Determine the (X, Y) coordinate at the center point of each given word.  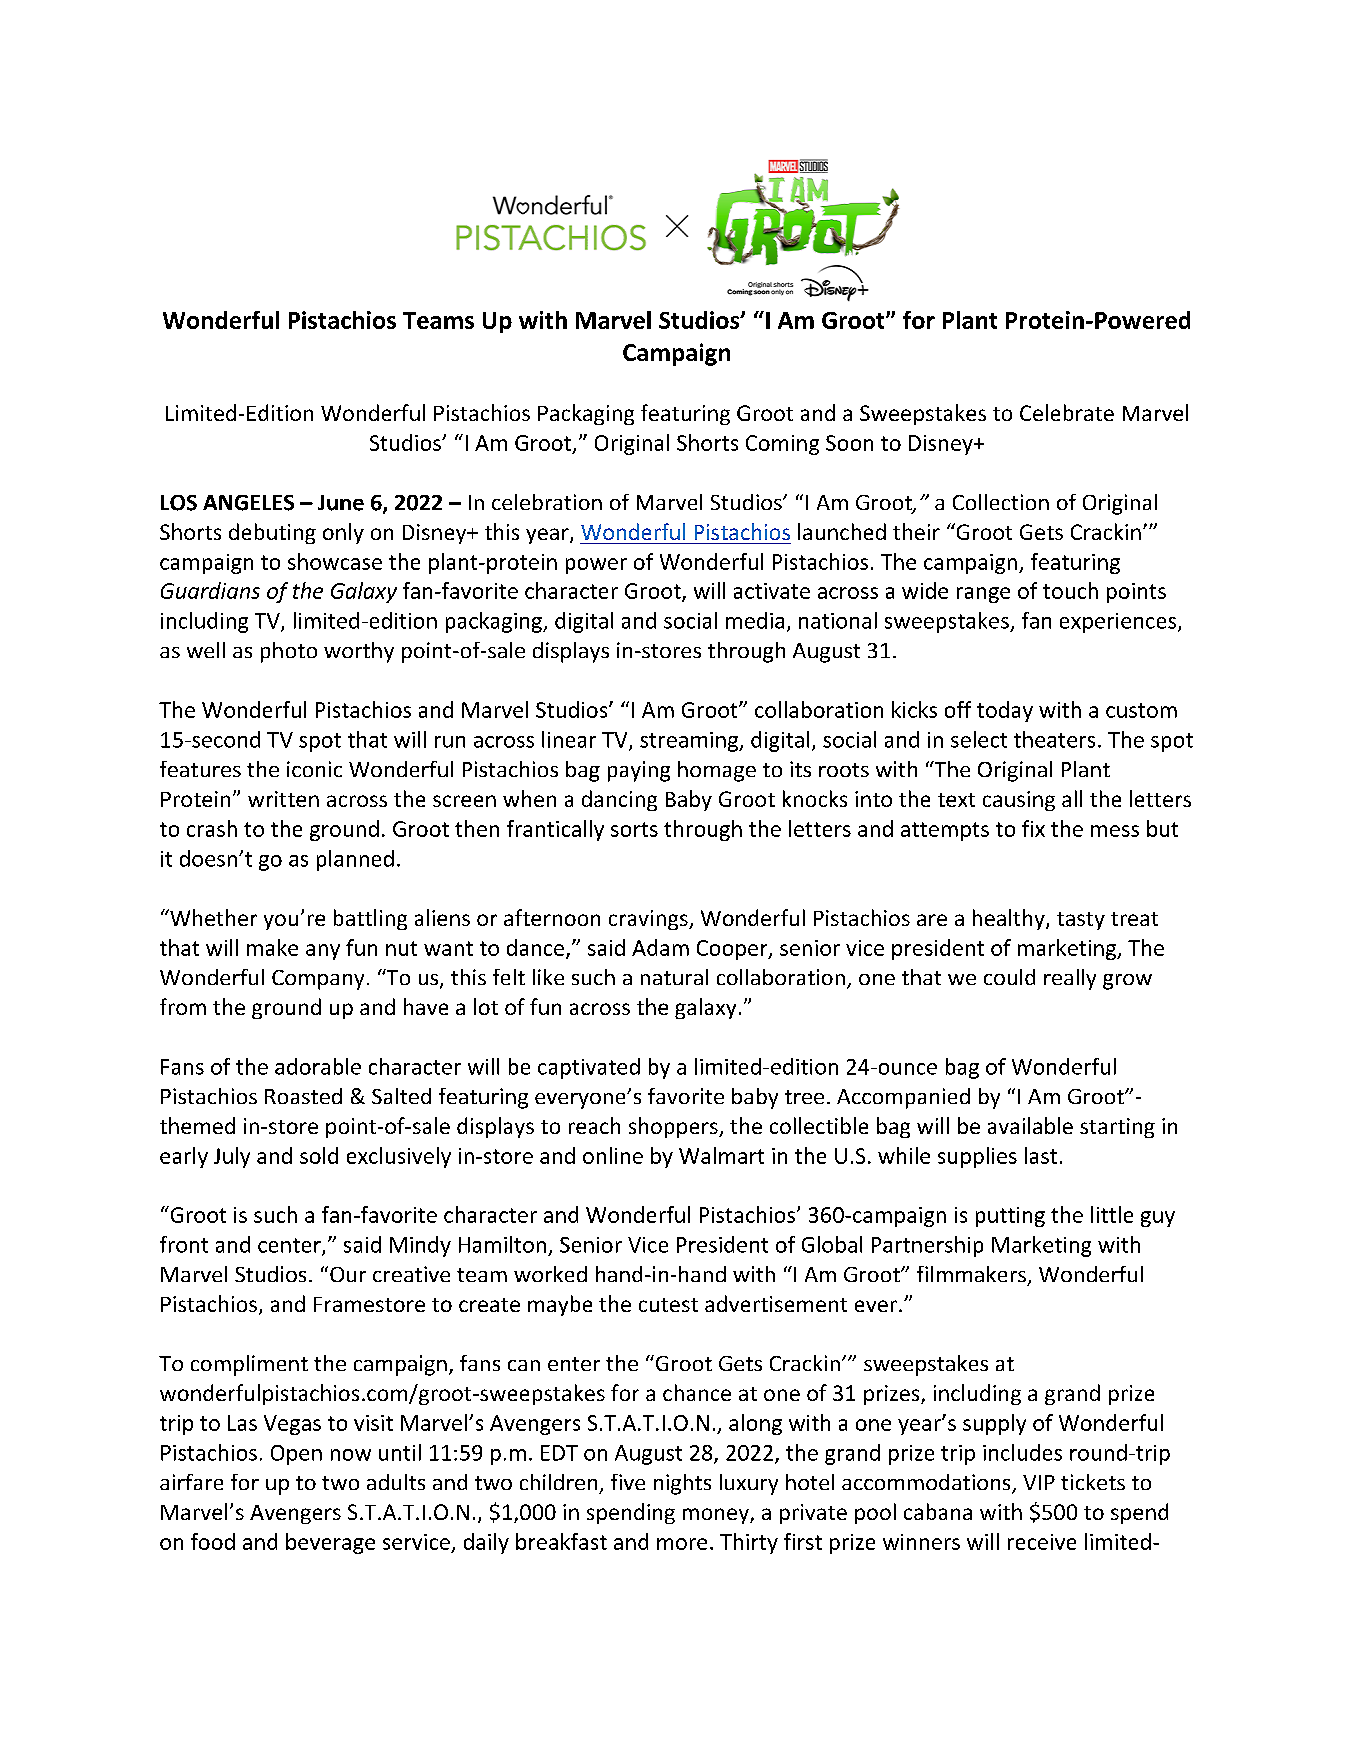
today (1005, 711)
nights (682, 1484)
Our (348, 1274)
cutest (668, 1305)
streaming (690, 742)
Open (296, 1455)
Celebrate (1067, 412)
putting (1010, 1217)
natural (674, 977)
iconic (314, 769)
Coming (782, 445)
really (1070, 979)
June (341, 503)
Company (318, 980)
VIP (1039, 1482)
